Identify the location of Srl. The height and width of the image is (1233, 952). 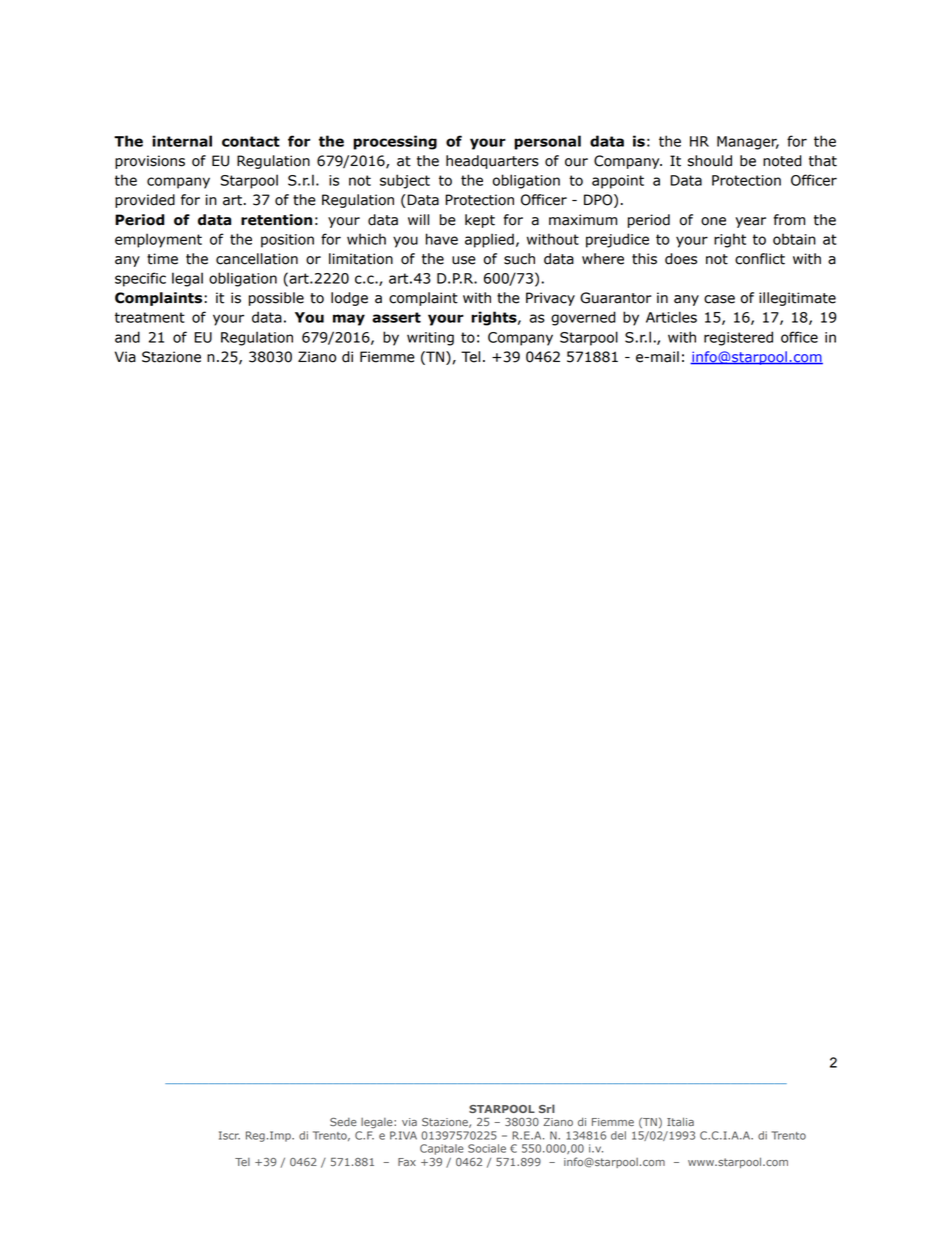
(547, 1108).
